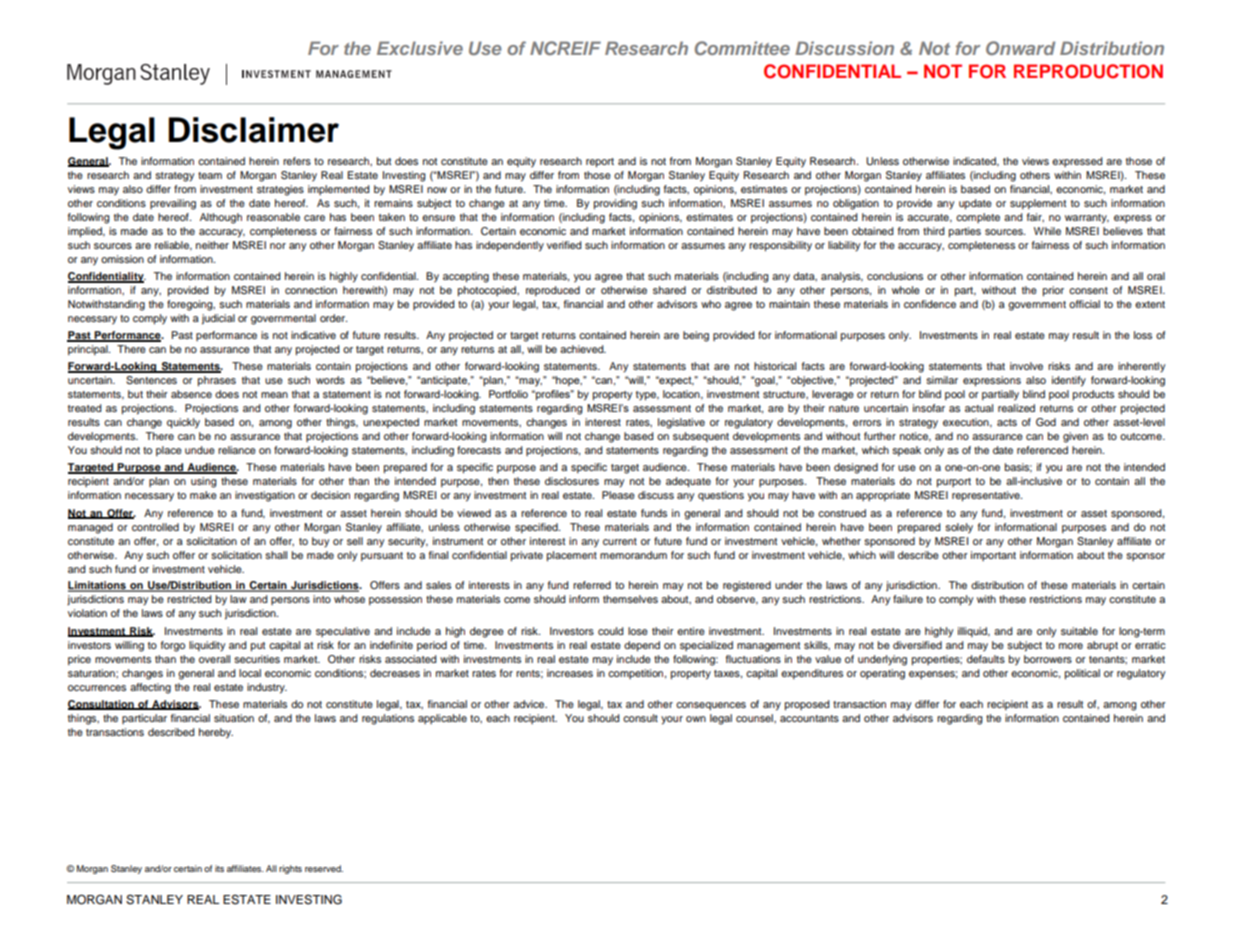 The width and height of the document is (1233, 952). Describe the element at coordinates (742, 48) in the document. I see `Committee` at that location.
